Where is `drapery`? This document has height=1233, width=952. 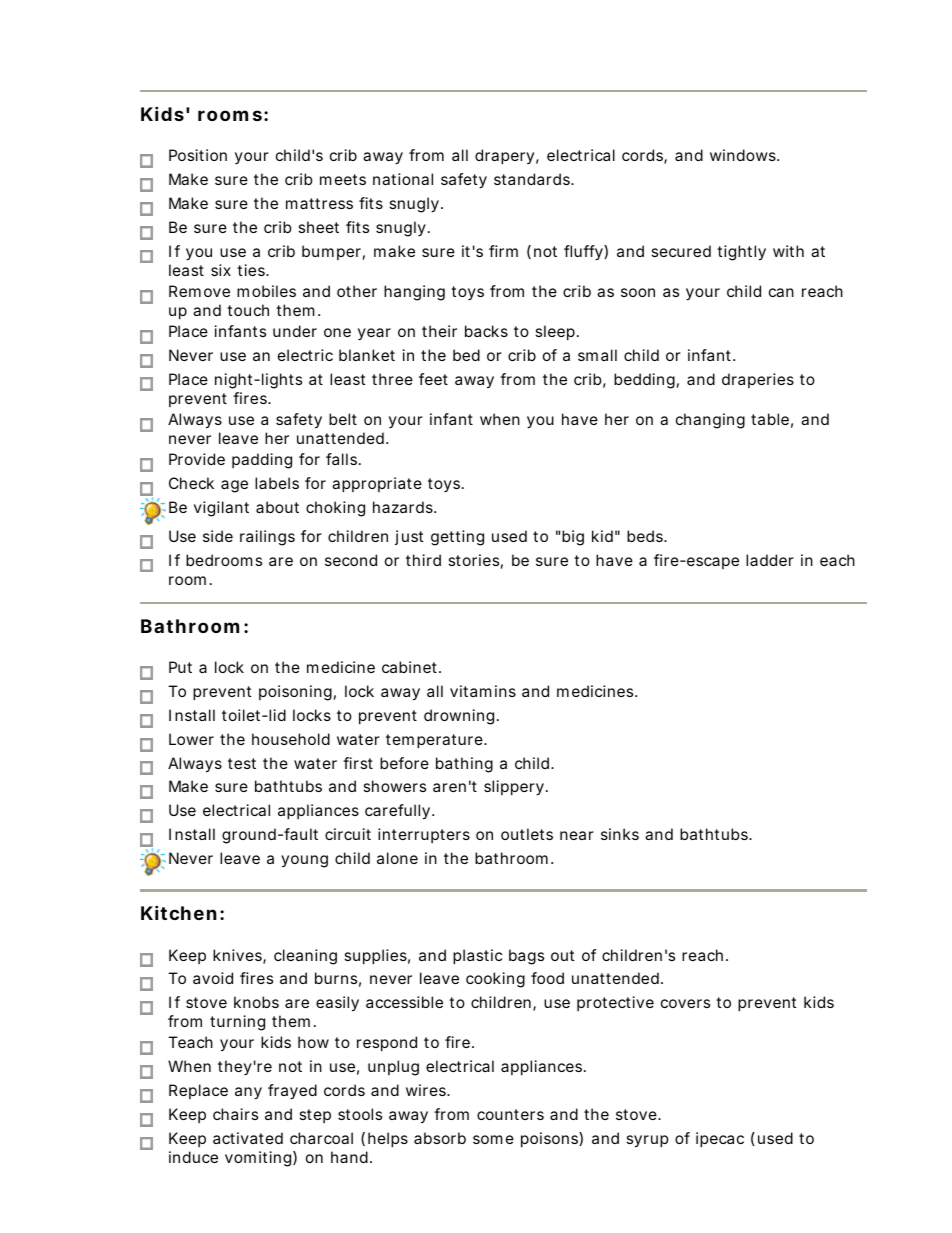 drapery is located at coordinates (504, 156).
